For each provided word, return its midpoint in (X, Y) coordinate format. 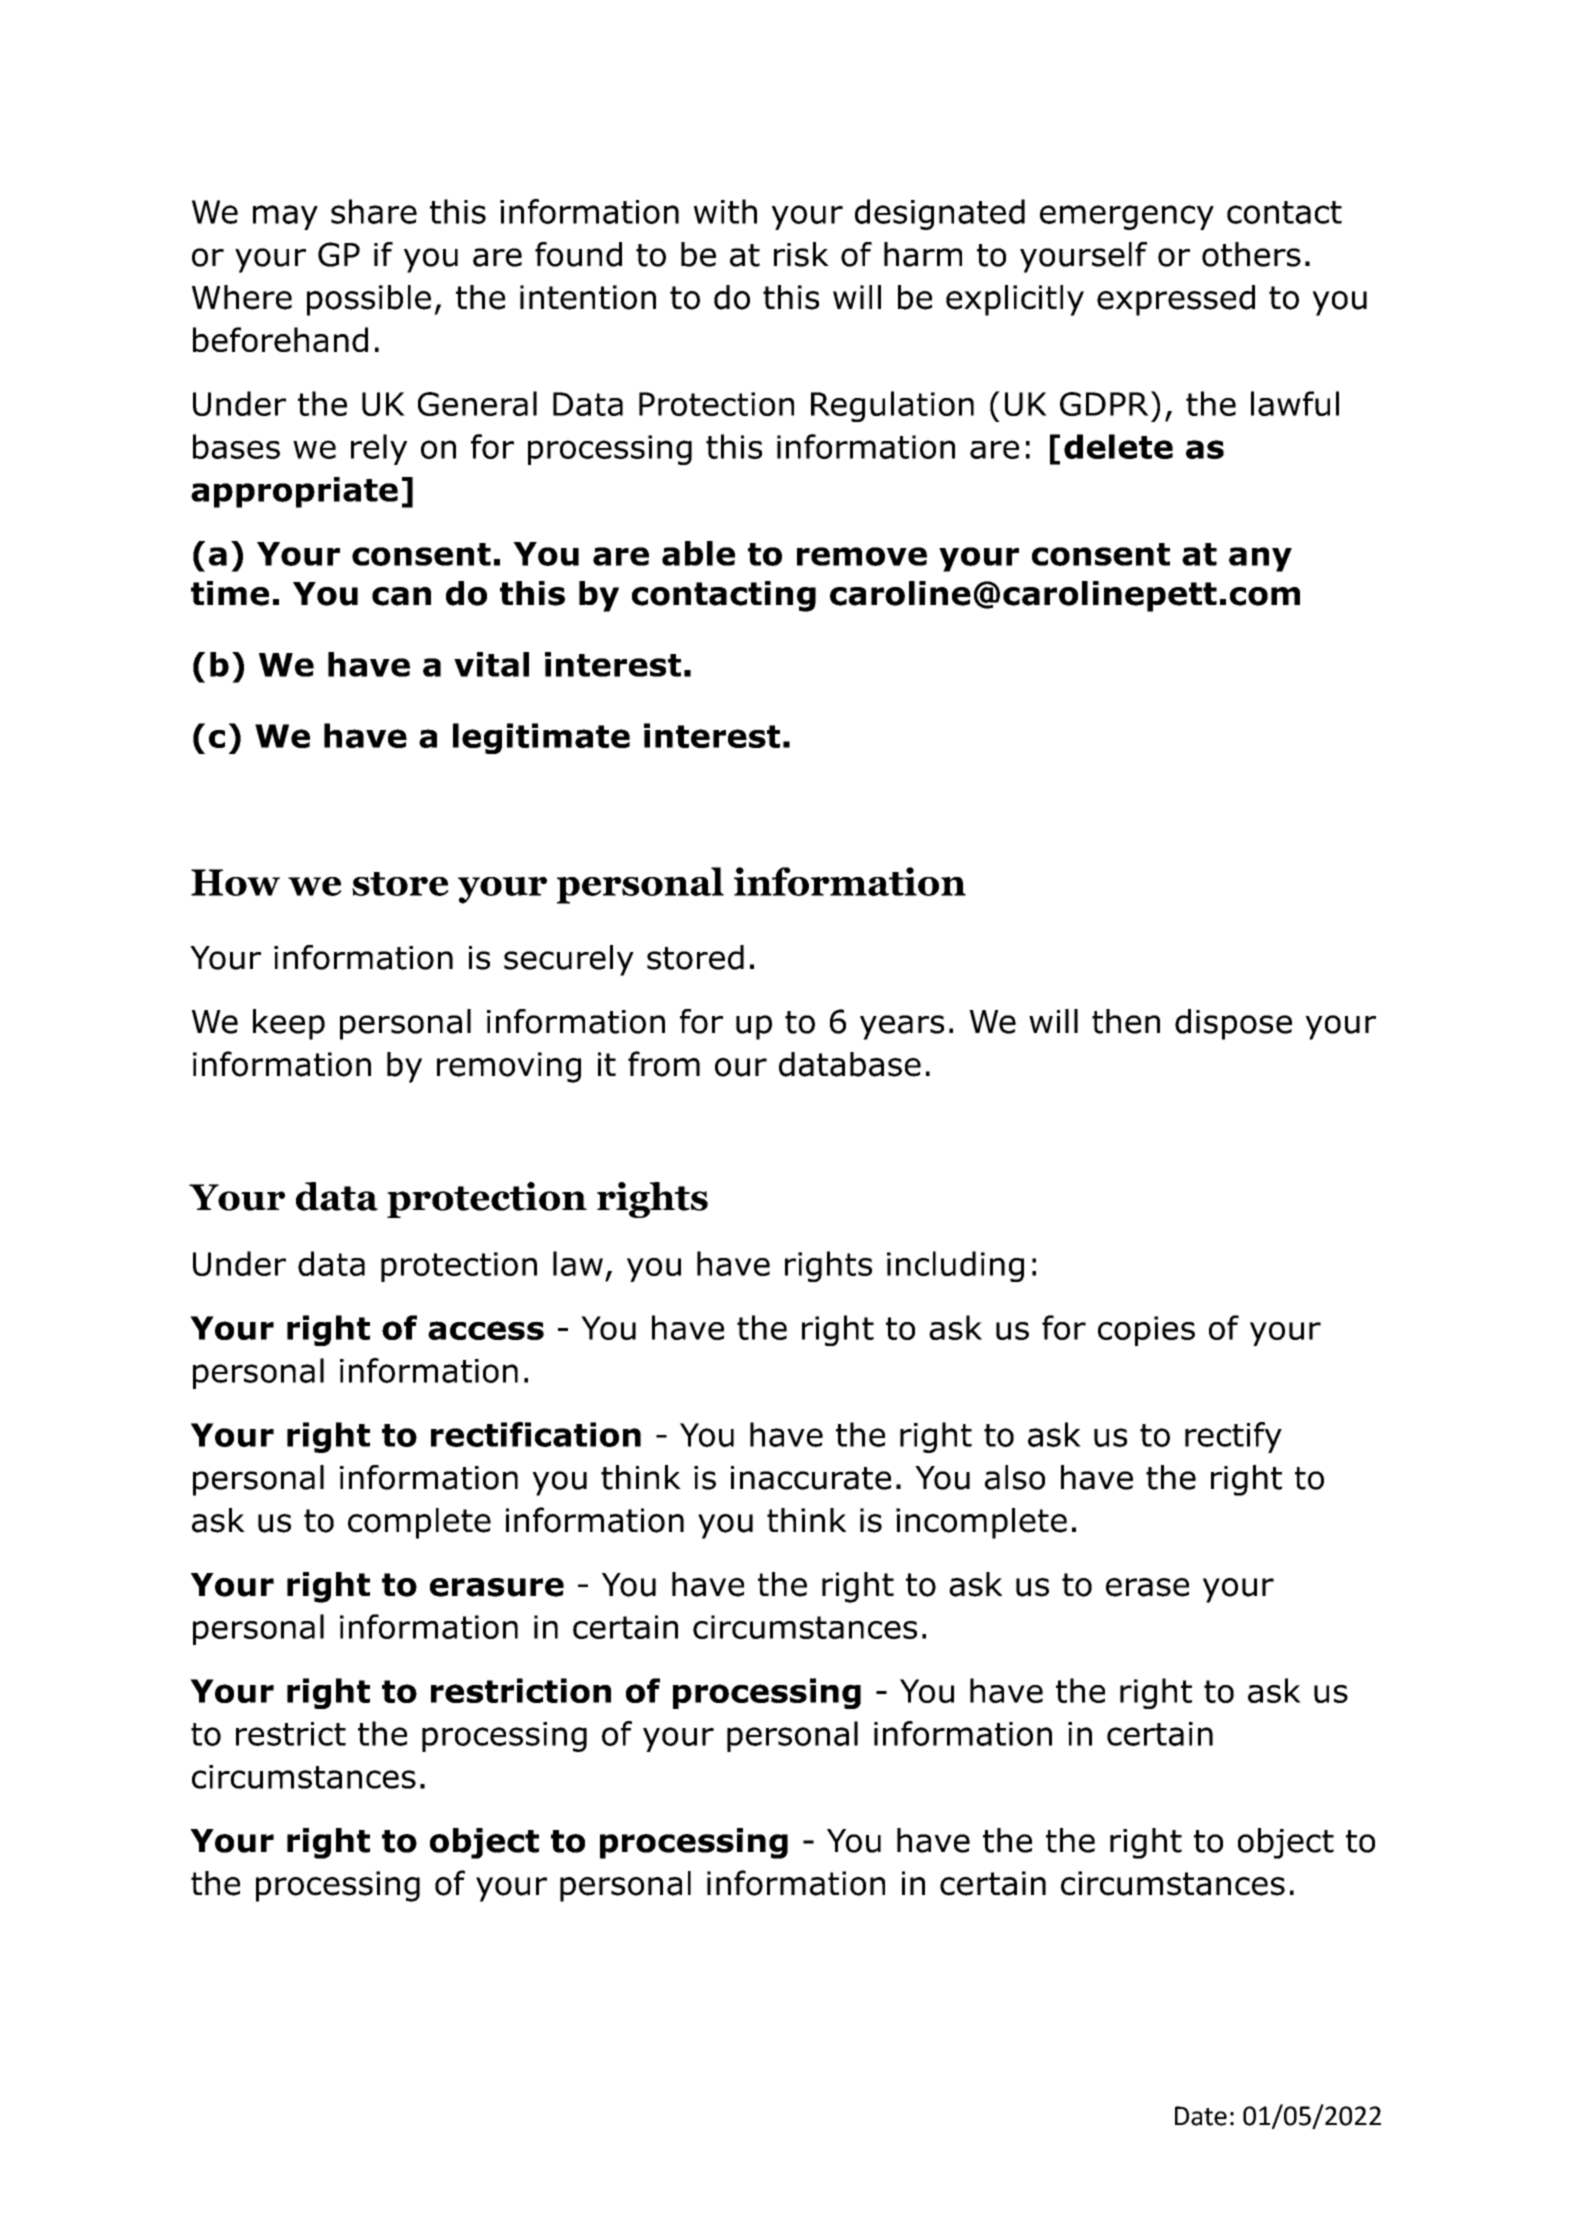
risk (801, 254)
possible (369, 300)
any (1260, 559)
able (698, 553)
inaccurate (811, 1478)
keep (289, 1024)
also (1015, 1477)
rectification (536, 1434)
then (1126, 1021)
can (401, 596)
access (486, 1330)
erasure (497, 1587)
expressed (1176, 300)
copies (1146, 1331)
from (664, 1064)
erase (1147, 1587)
